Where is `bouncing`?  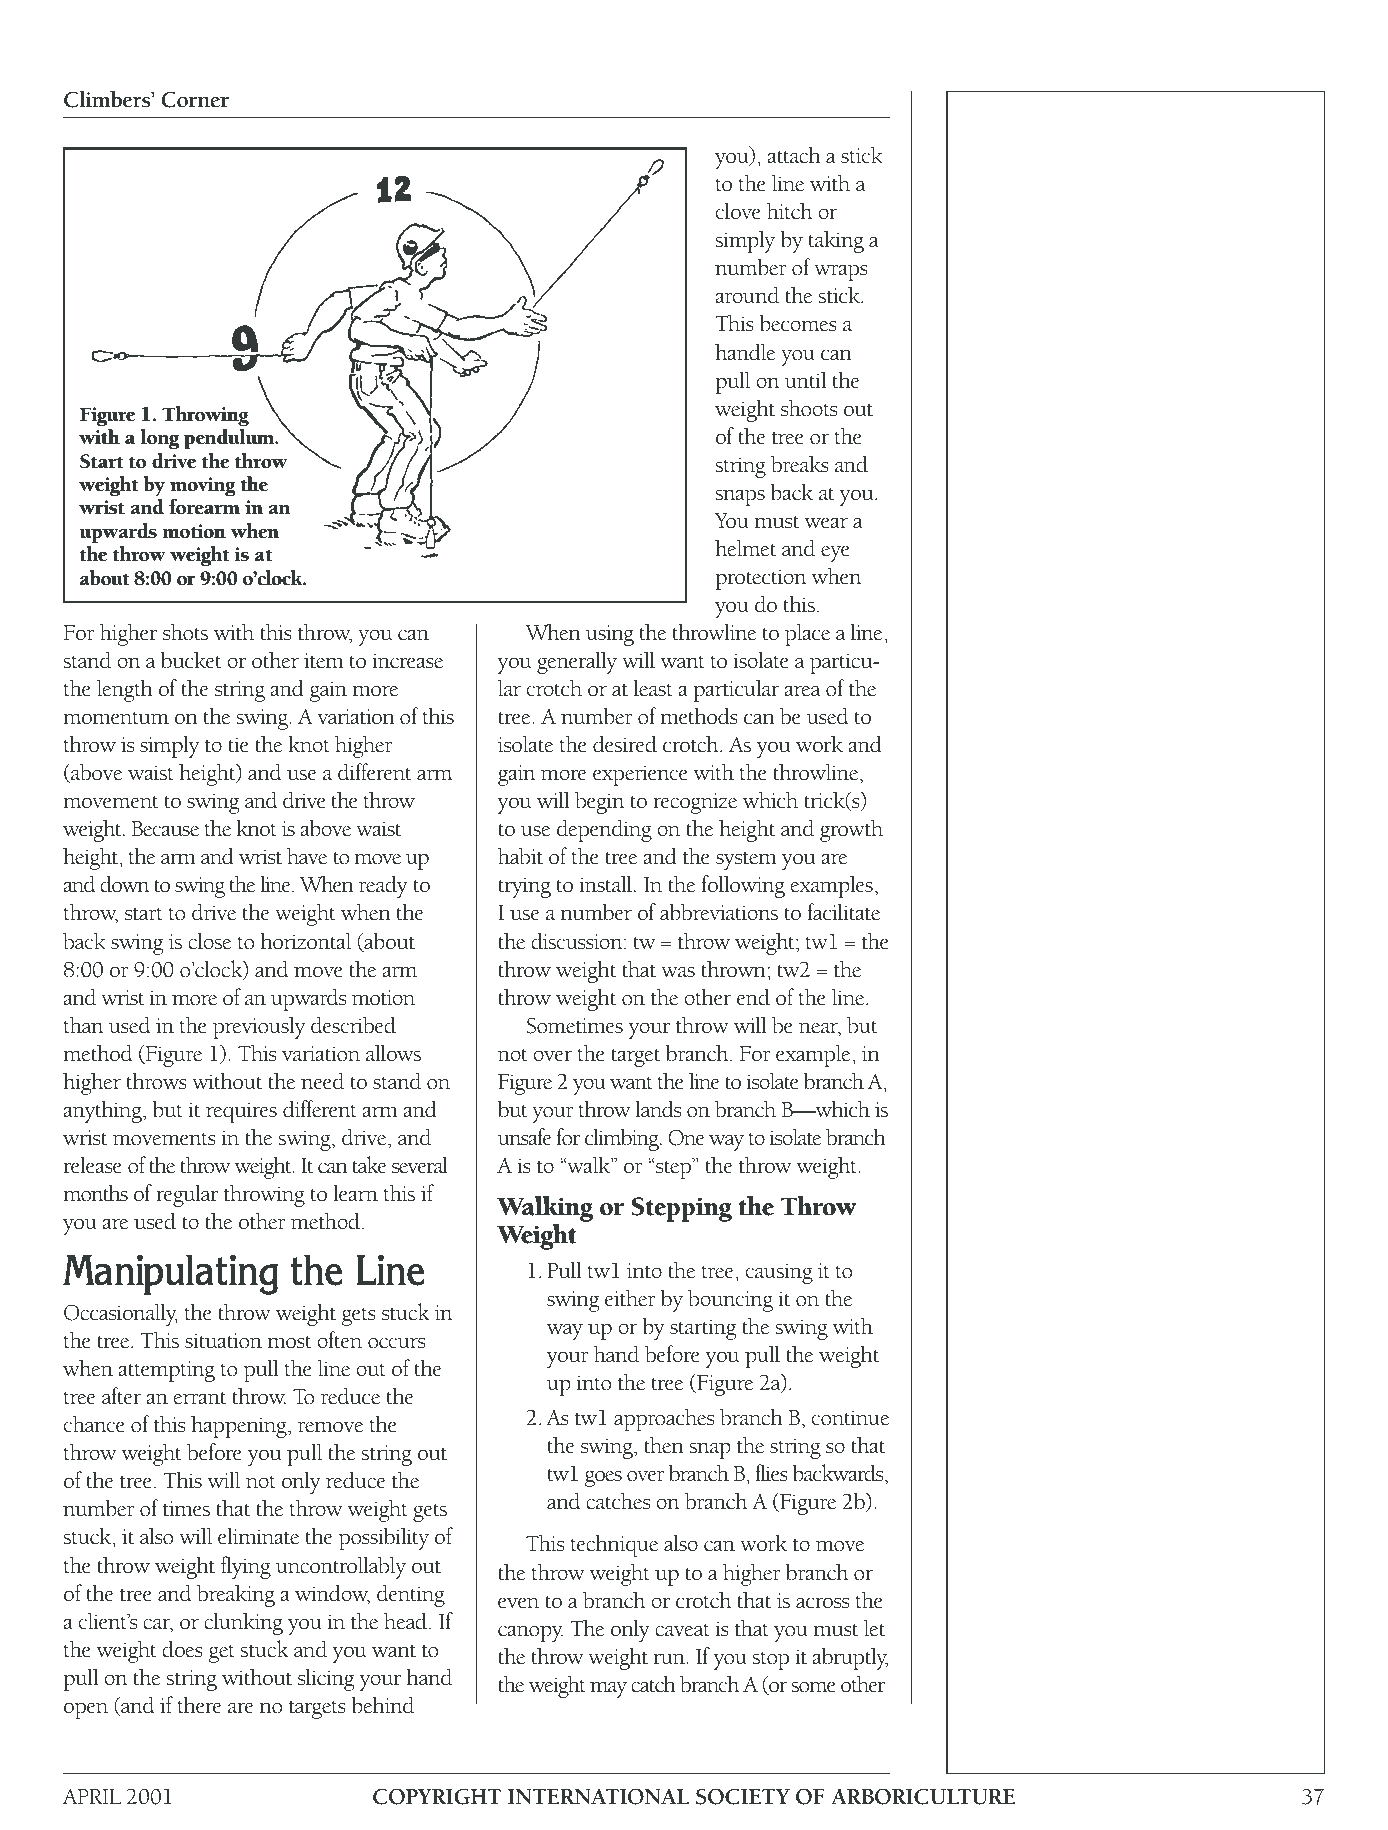
bouncing is located at coordinates (730, 1300).
